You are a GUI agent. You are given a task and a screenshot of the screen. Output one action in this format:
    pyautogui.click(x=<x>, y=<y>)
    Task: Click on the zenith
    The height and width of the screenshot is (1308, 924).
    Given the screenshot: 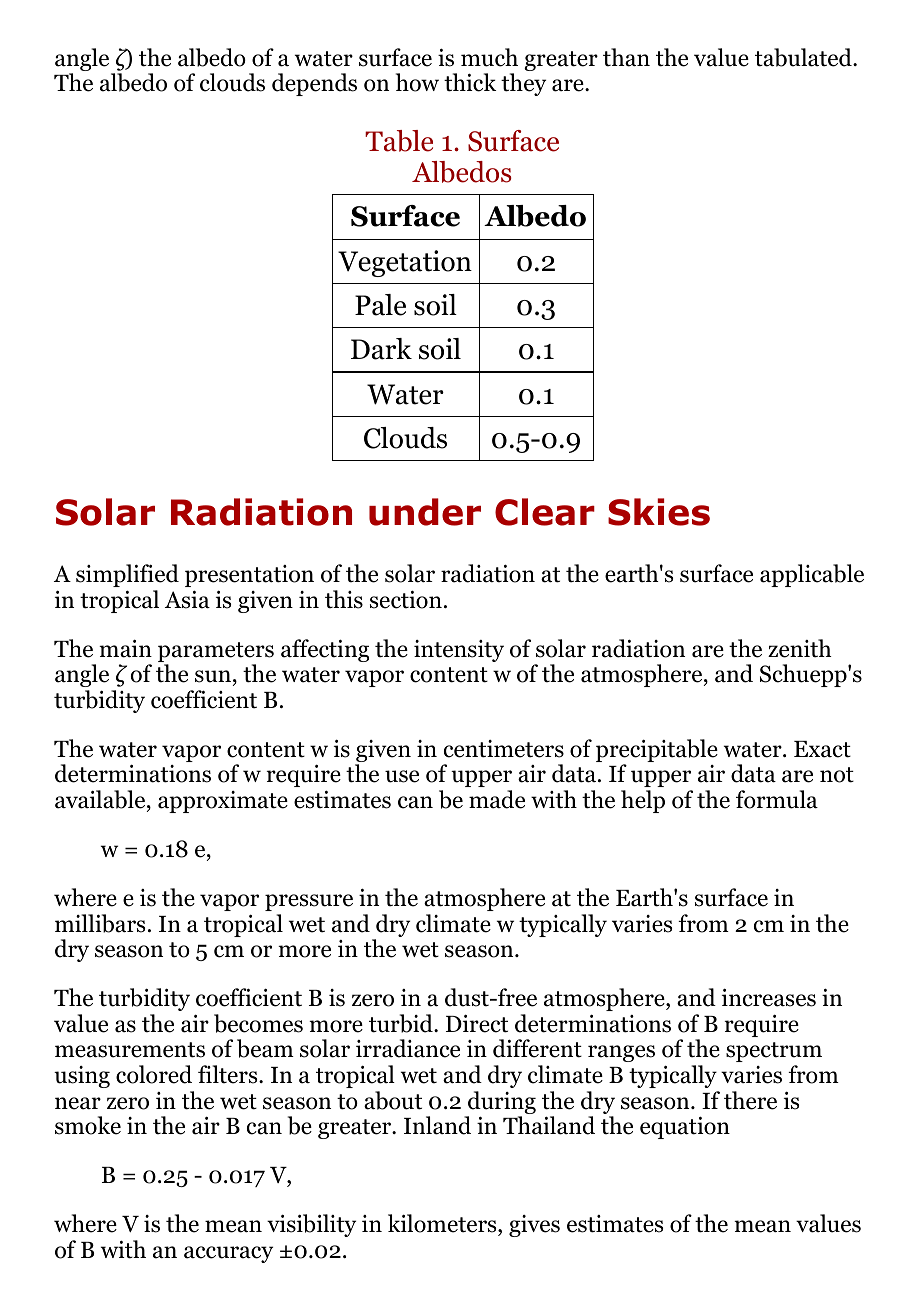 What is the action you would take?
    pyautogui.click(x=800, y=648)
